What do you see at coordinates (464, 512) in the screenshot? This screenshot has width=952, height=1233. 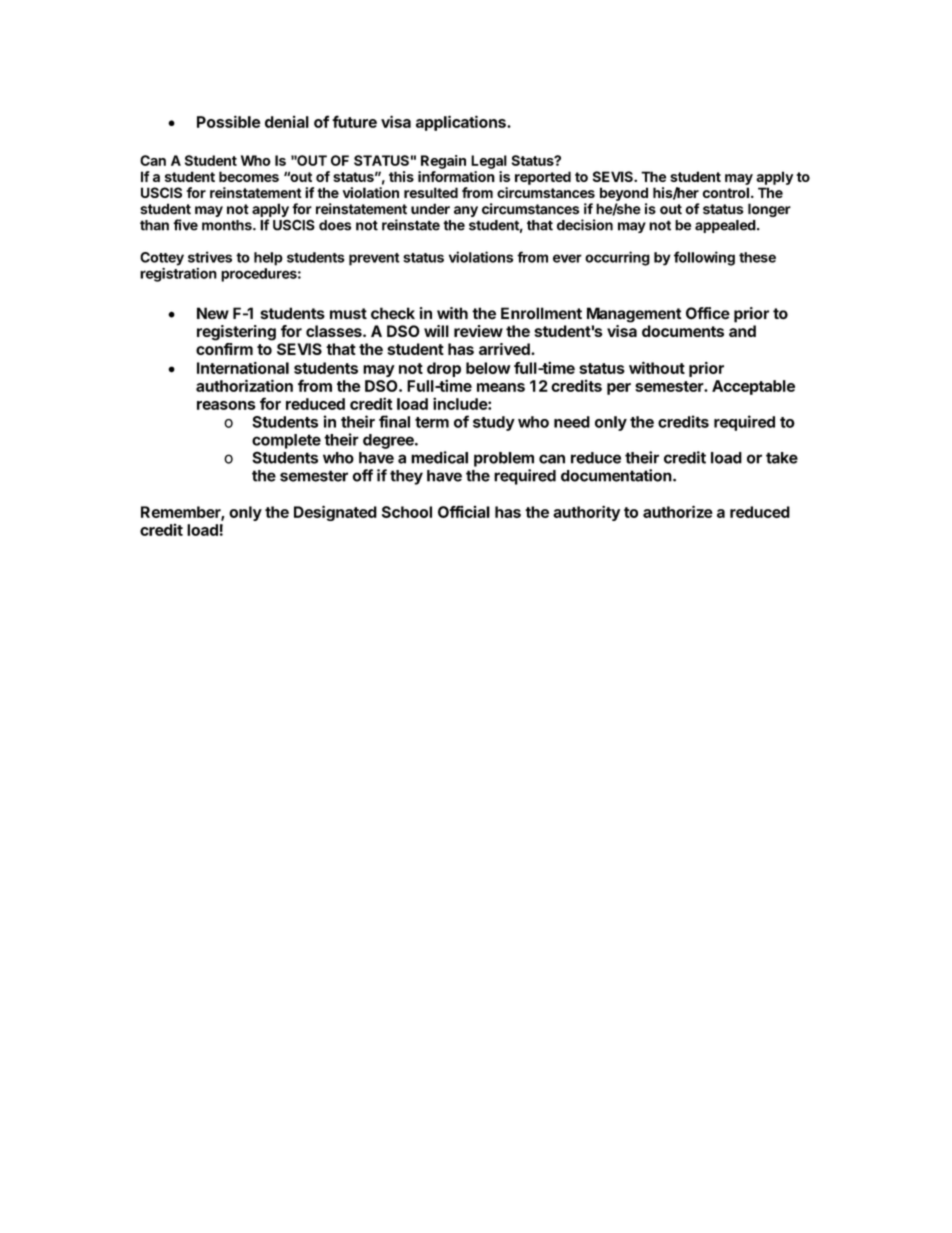 I see `Official` at bounding box center [464, 512].
